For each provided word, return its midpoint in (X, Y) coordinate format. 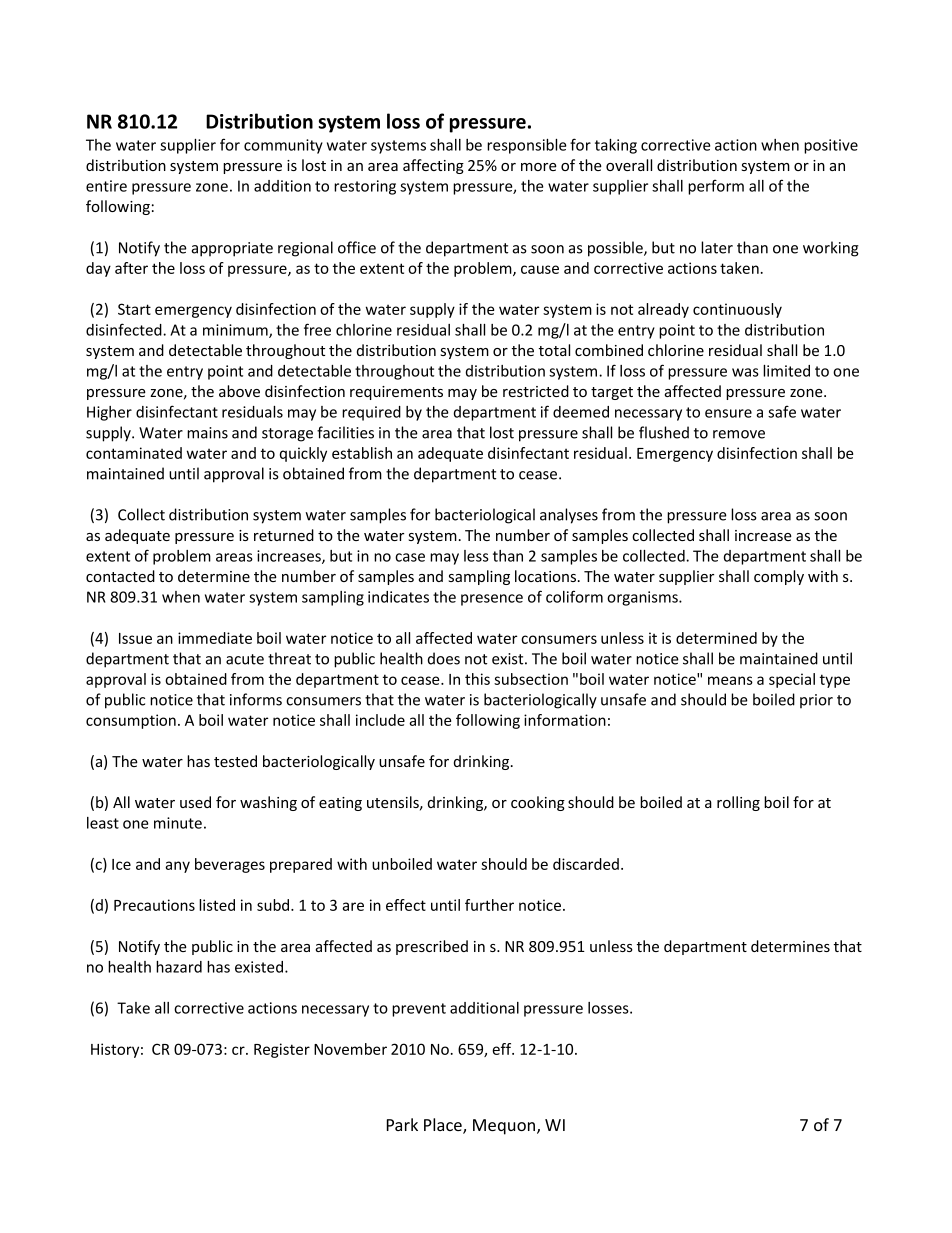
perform (716, 187)
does (444, 658)
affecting (433, 166)
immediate (215, 638)
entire (106, 186)
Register (282, 1050)
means (730, 680)
